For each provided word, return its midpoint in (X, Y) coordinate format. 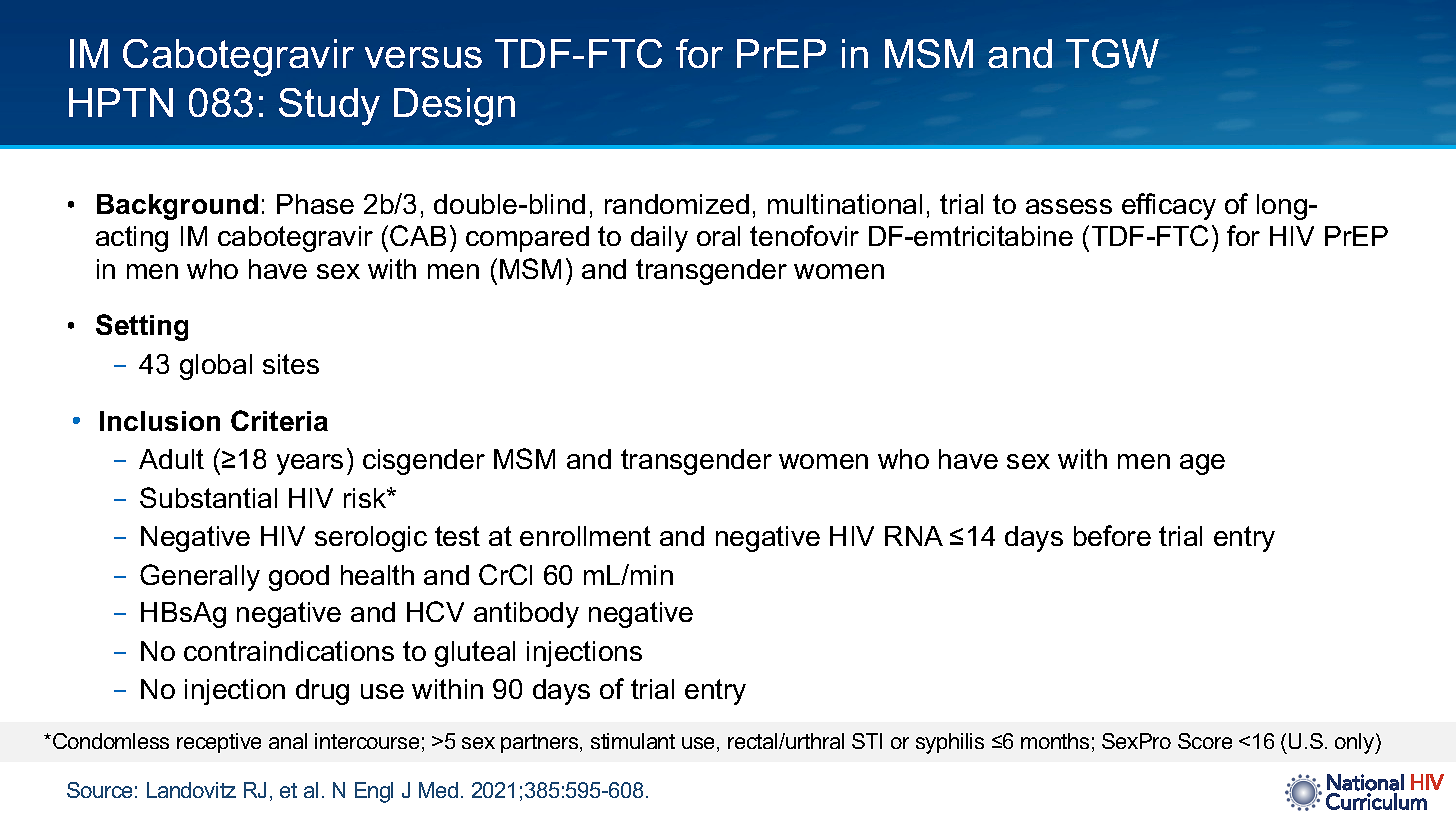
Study (329, 107)
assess (1069, 206)
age (1202, 464)
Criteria (279, 420)
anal (288, 741)
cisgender (424, 462)
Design (454, 107)
